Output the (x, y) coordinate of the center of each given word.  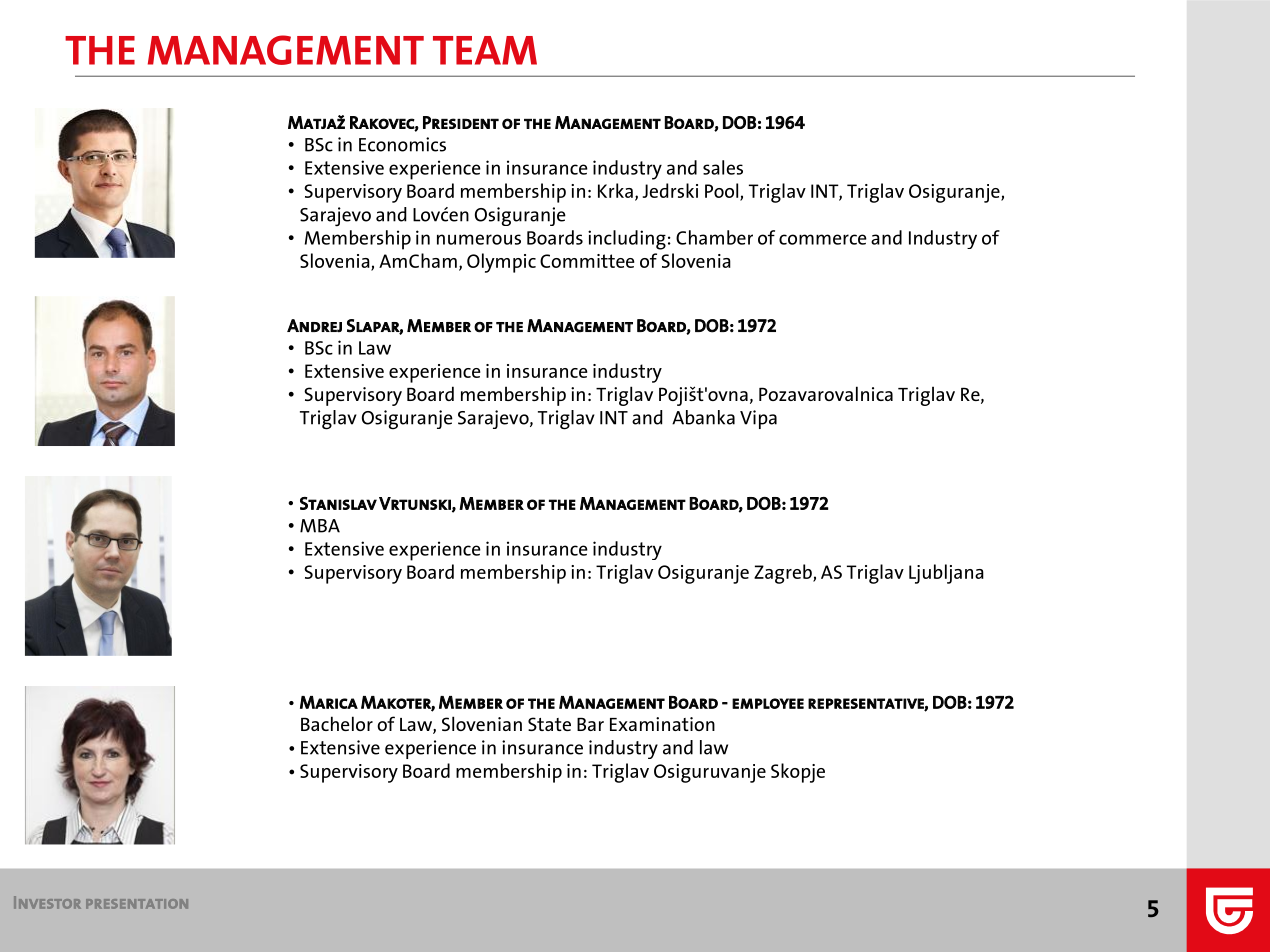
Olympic (501, 263)
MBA (320, 526)
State (549, 724)
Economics (402, 144)
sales (723, 167)
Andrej (314, 325)
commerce (823, 239)
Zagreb (784, 574)
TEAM (485, 50)
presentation (137, 904)
